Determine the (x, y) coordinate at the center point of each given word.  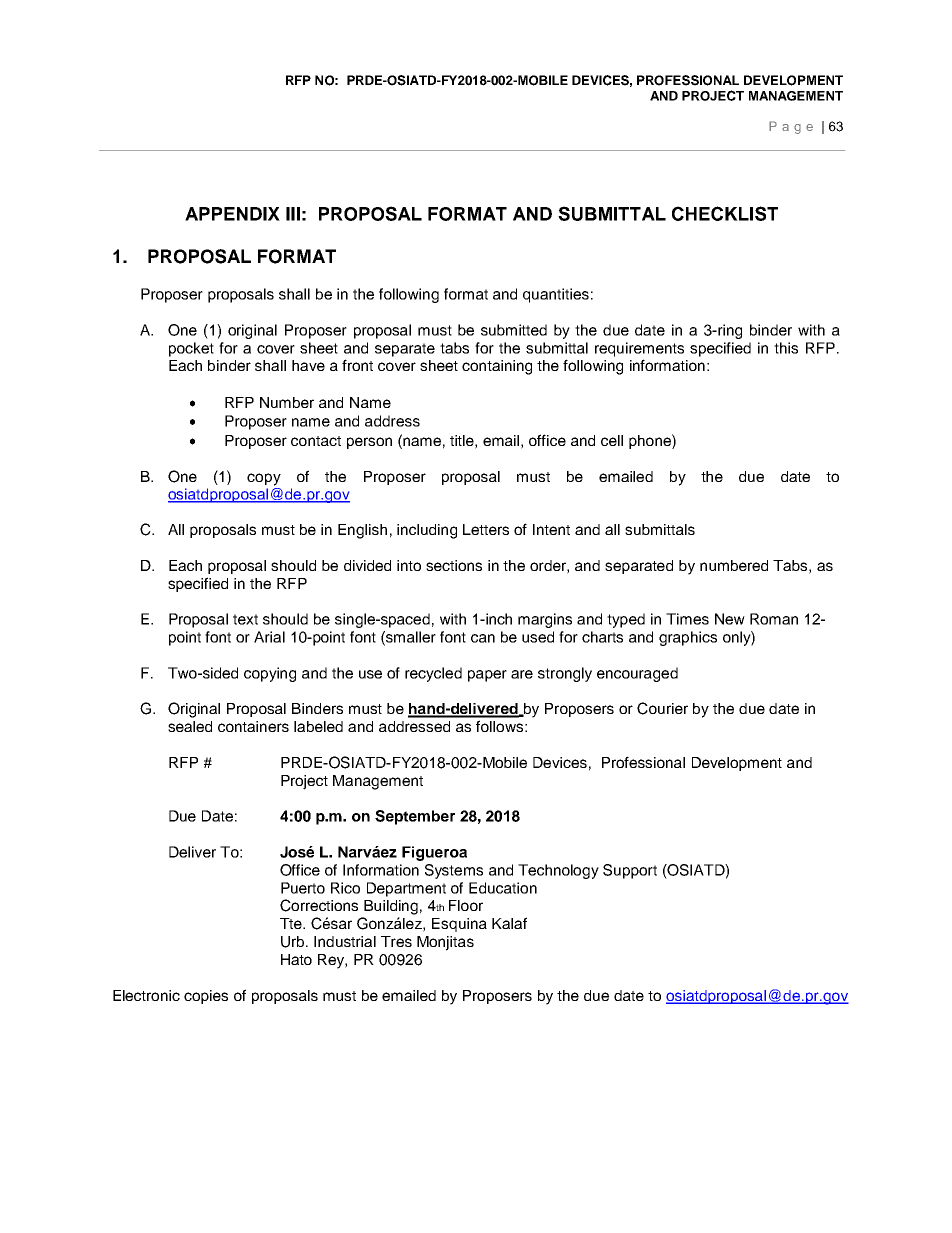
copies (206, 997)
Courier (662, 708)
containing (497, 367)
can (483, 638)
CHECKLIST (725, 213)
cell (612, 440)
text (245, 619)
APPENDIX (232, 214)
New (730, 619)
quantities (556, 295)
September (415, 817)
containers (253, 726)
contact (316, 441)
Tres (396, 941)
